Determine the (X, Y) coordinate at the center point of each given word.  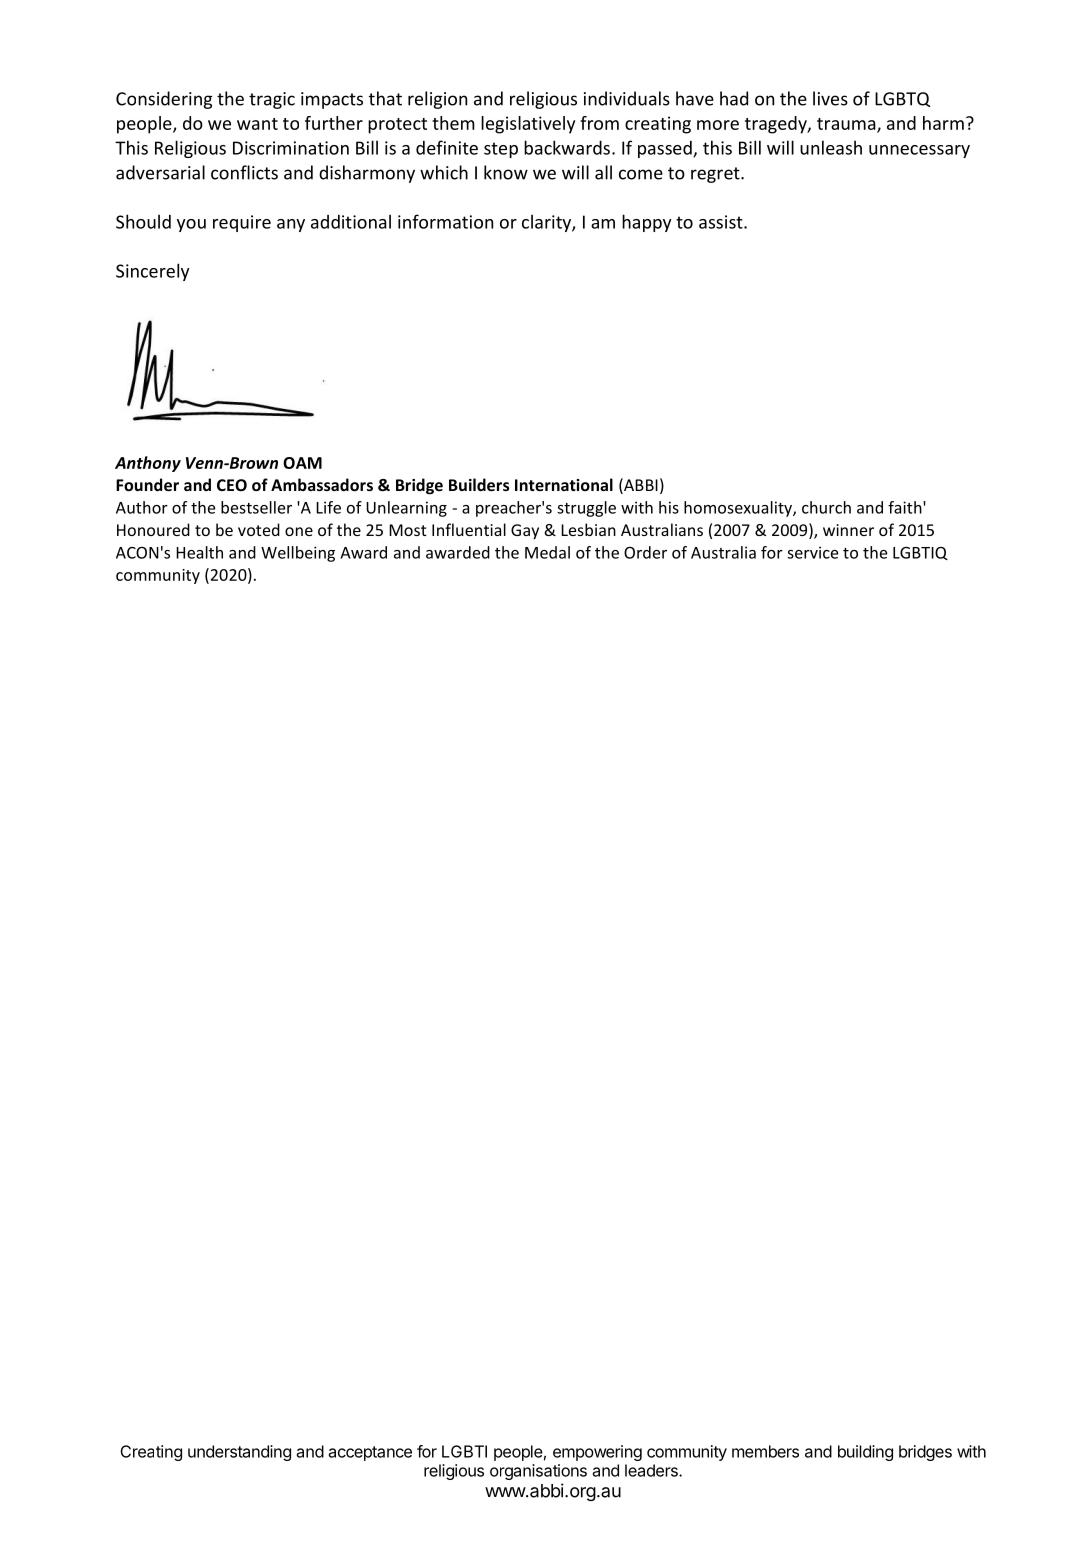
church (826, 507)
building (865, 1453)
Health (199, 552)
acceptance (370, 1453)
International (564, 484)
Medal (547, 552)
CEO (232, 485)
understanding (239, 1453)
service (812, 552)
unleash (831, 147)
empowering (597, 1453)
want (257, 124)
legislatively (528, 125)
